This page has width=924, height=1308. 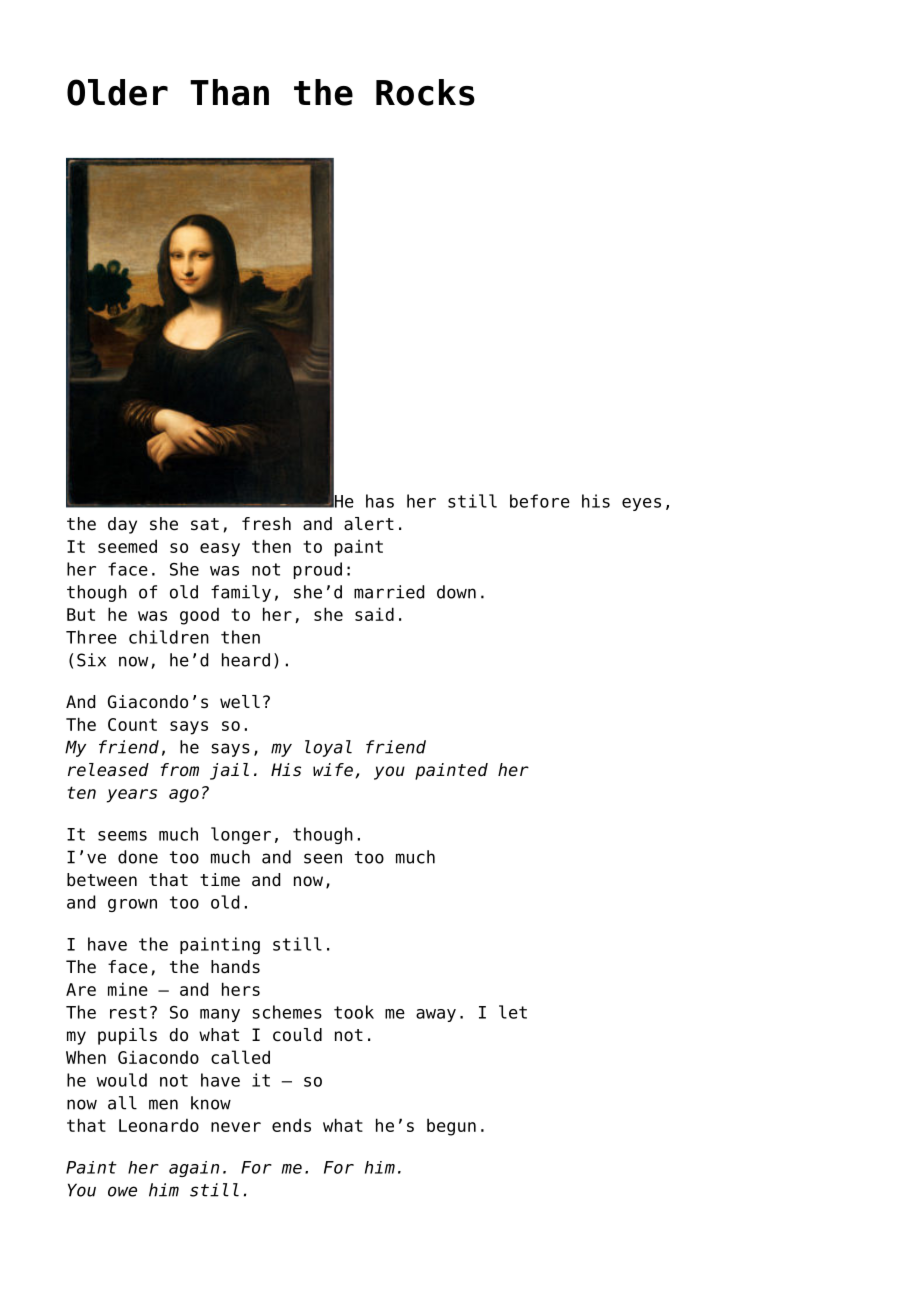 I want to click on Older, so click(x=117, y=92).
